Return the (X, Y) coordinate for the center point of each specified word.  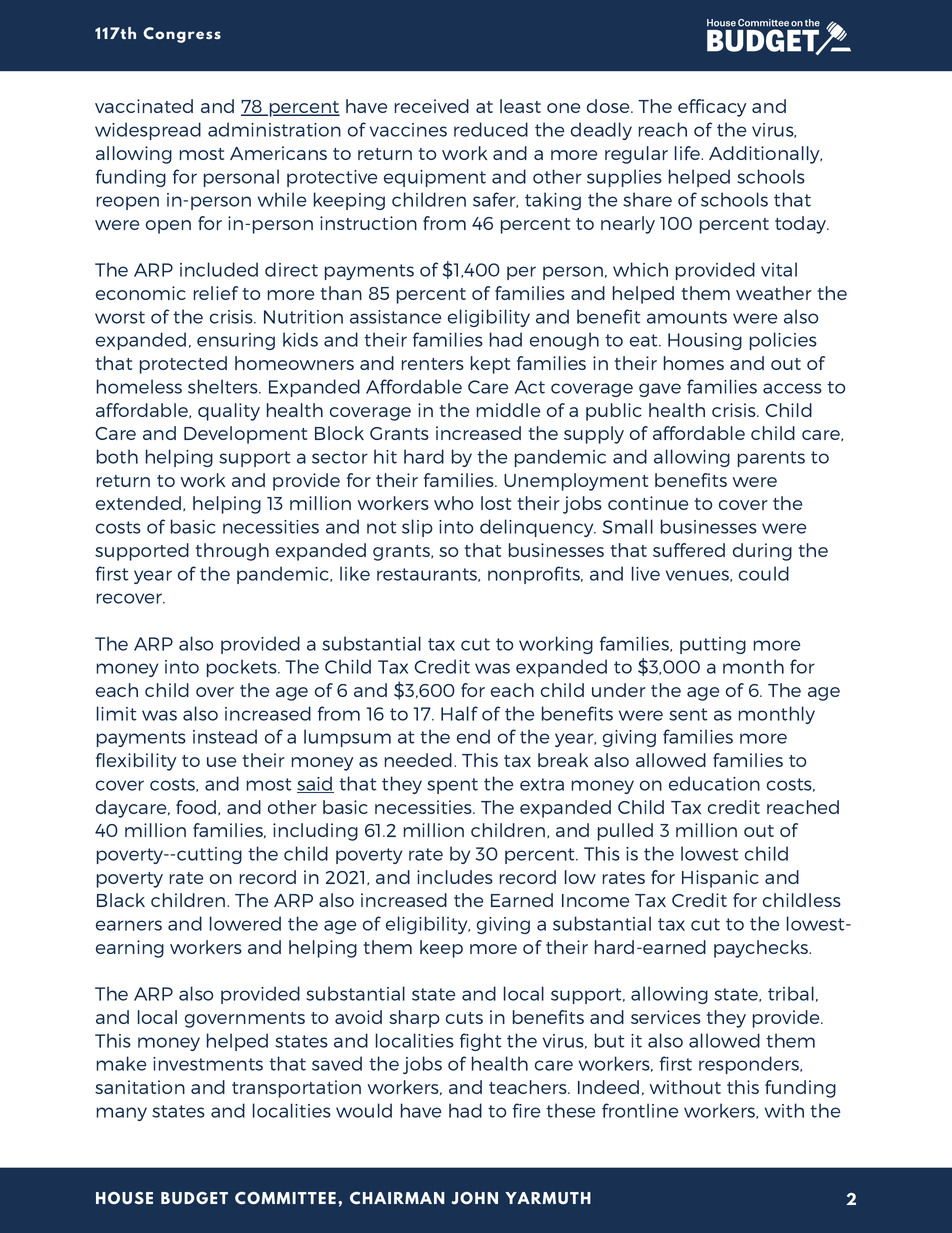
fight (480, 1042)
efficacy (712, 108)
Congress (182, 35)
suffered (689, 550)
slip (417, 528)
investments (208, 1064)
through (232, 552)
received (432, 106)
